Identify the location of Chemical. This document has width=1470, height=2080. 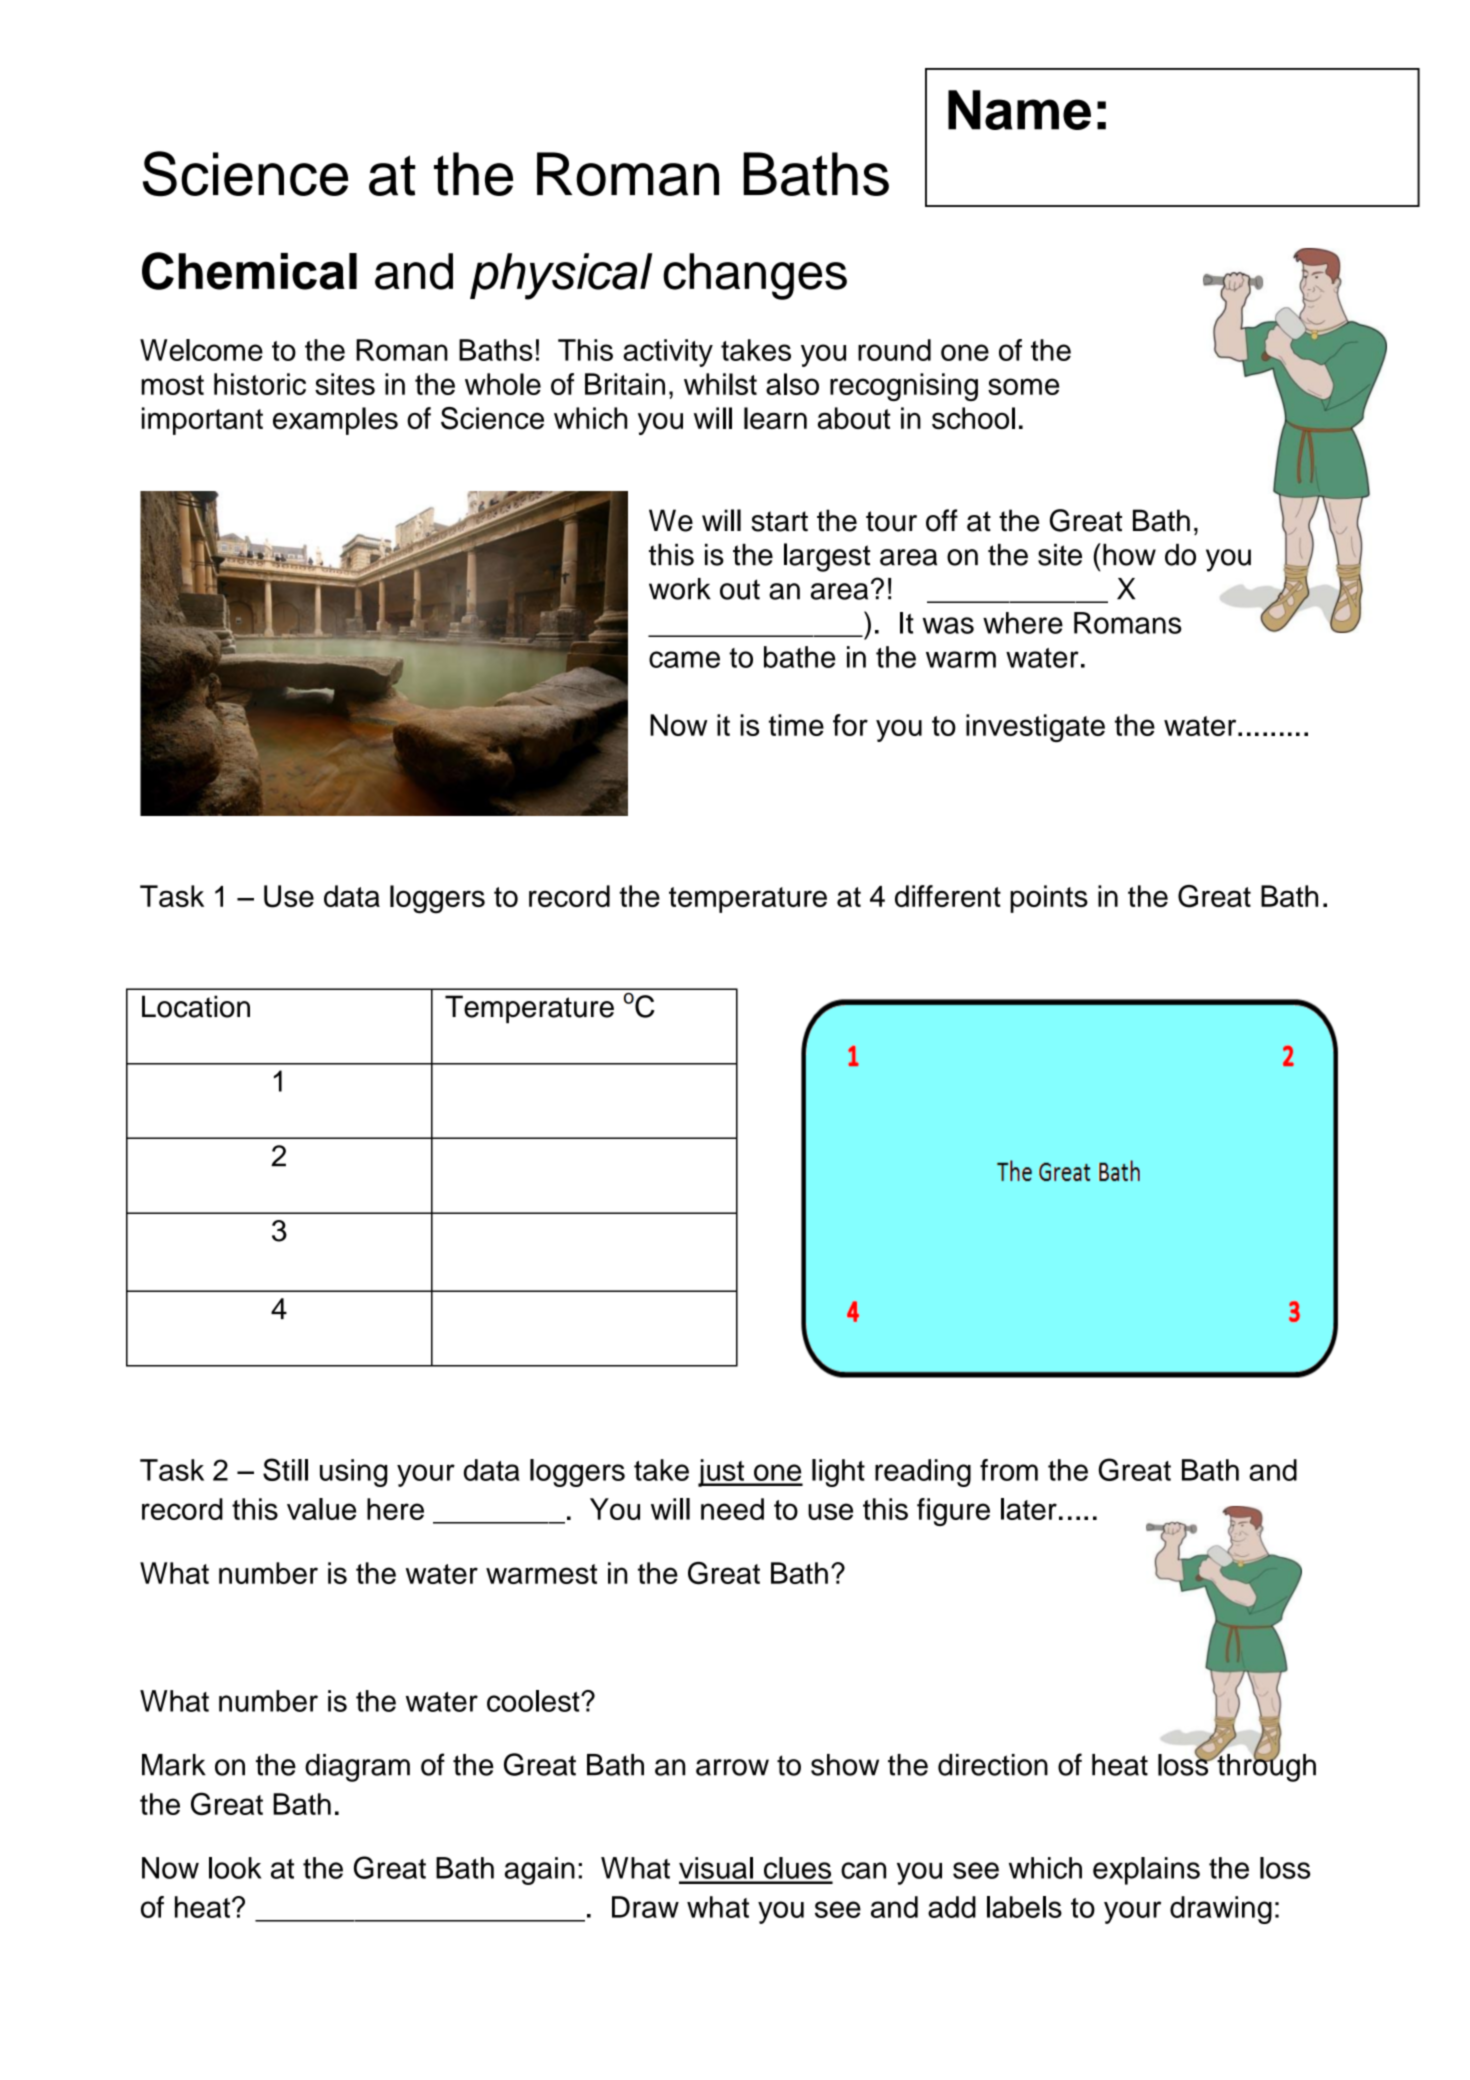
(249, 271).
